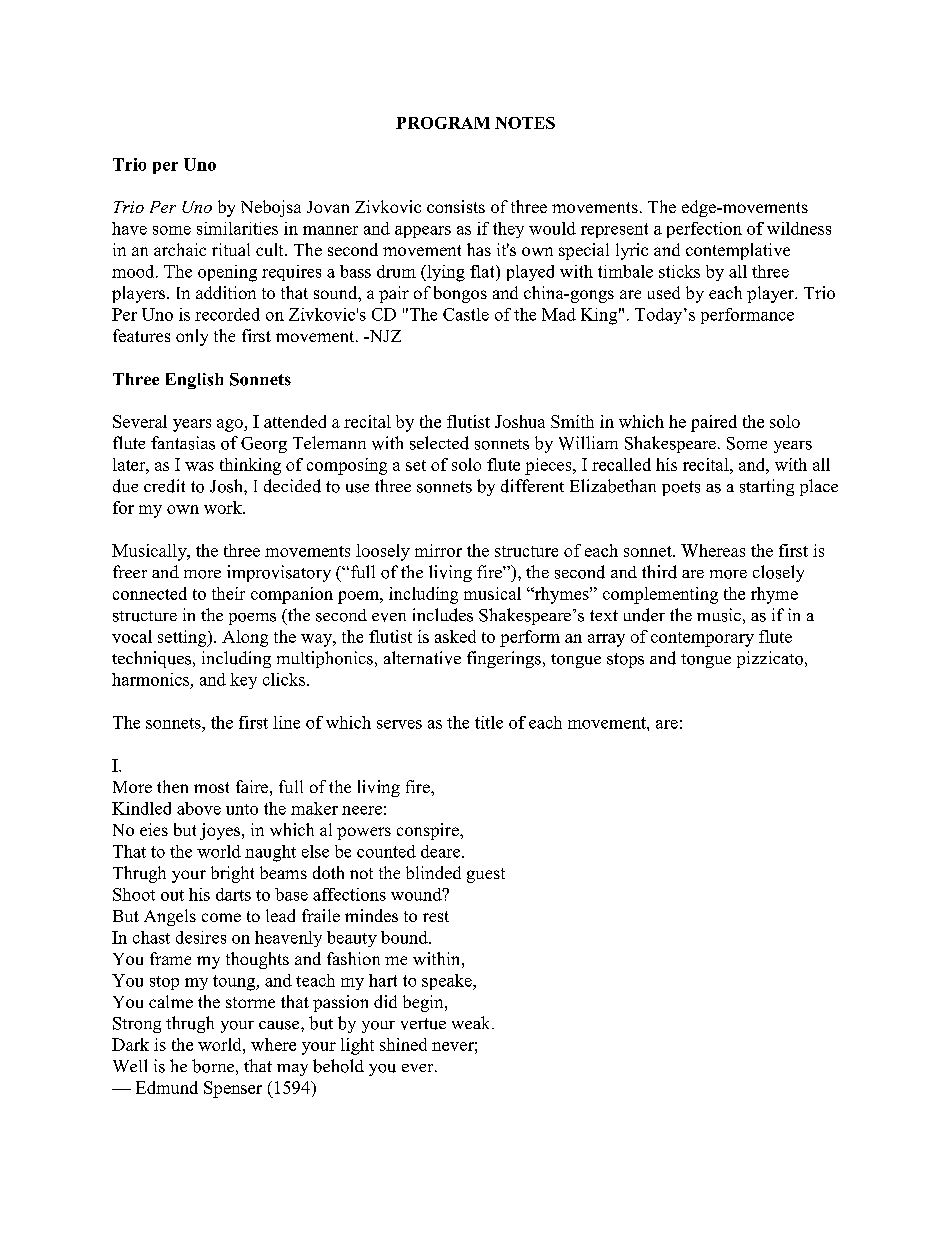 Image resolution: width=952 pixels, height=1233 pixels. What do you see at coordinates (702, 639) in the screenshot?
I see `contemporary` at bounding box center [702, 639].
